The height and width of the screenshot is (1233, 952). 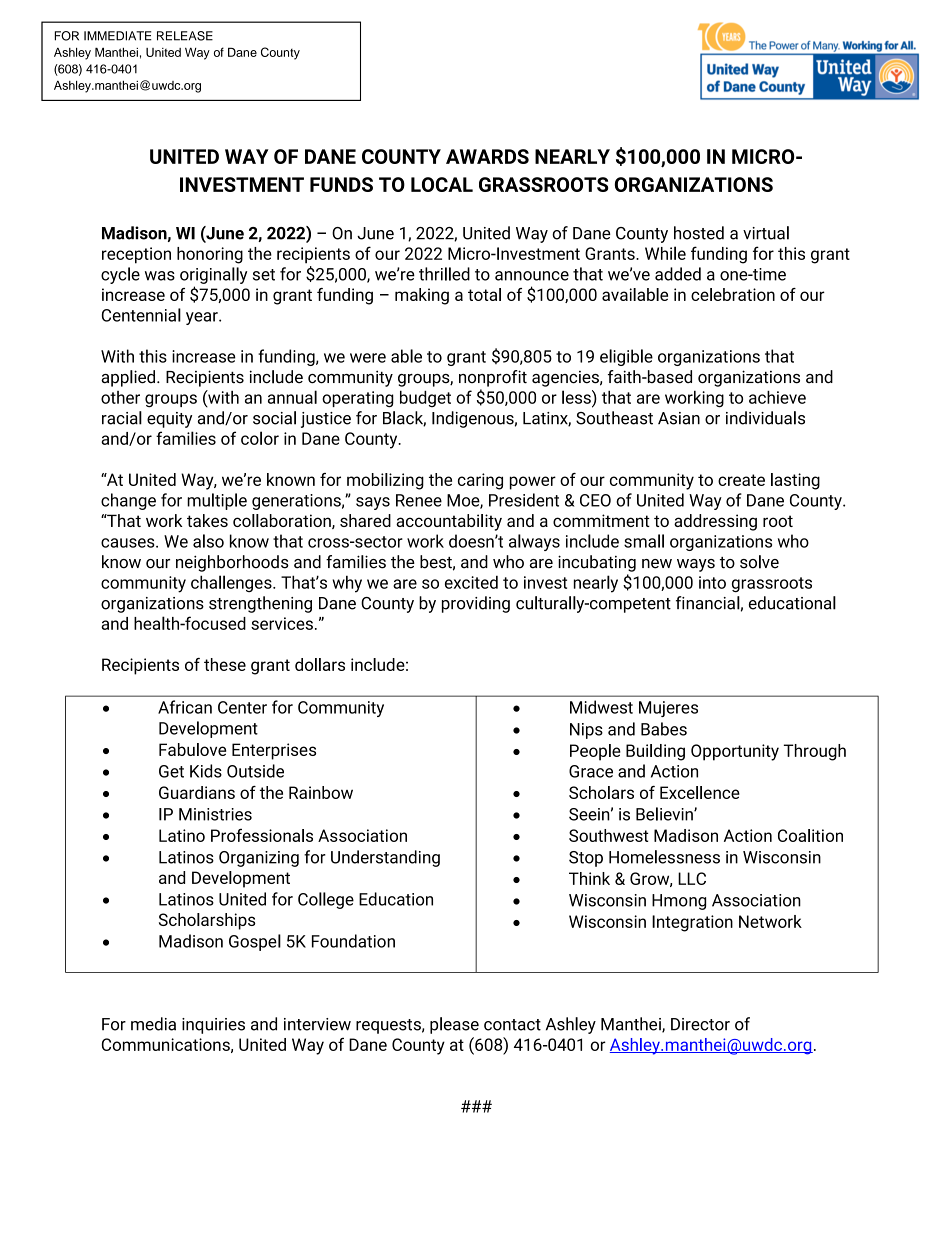 What do you see at coordinates (733, 294) in the screenshot?
I see `celebration` at bounding box center [733, 294].
